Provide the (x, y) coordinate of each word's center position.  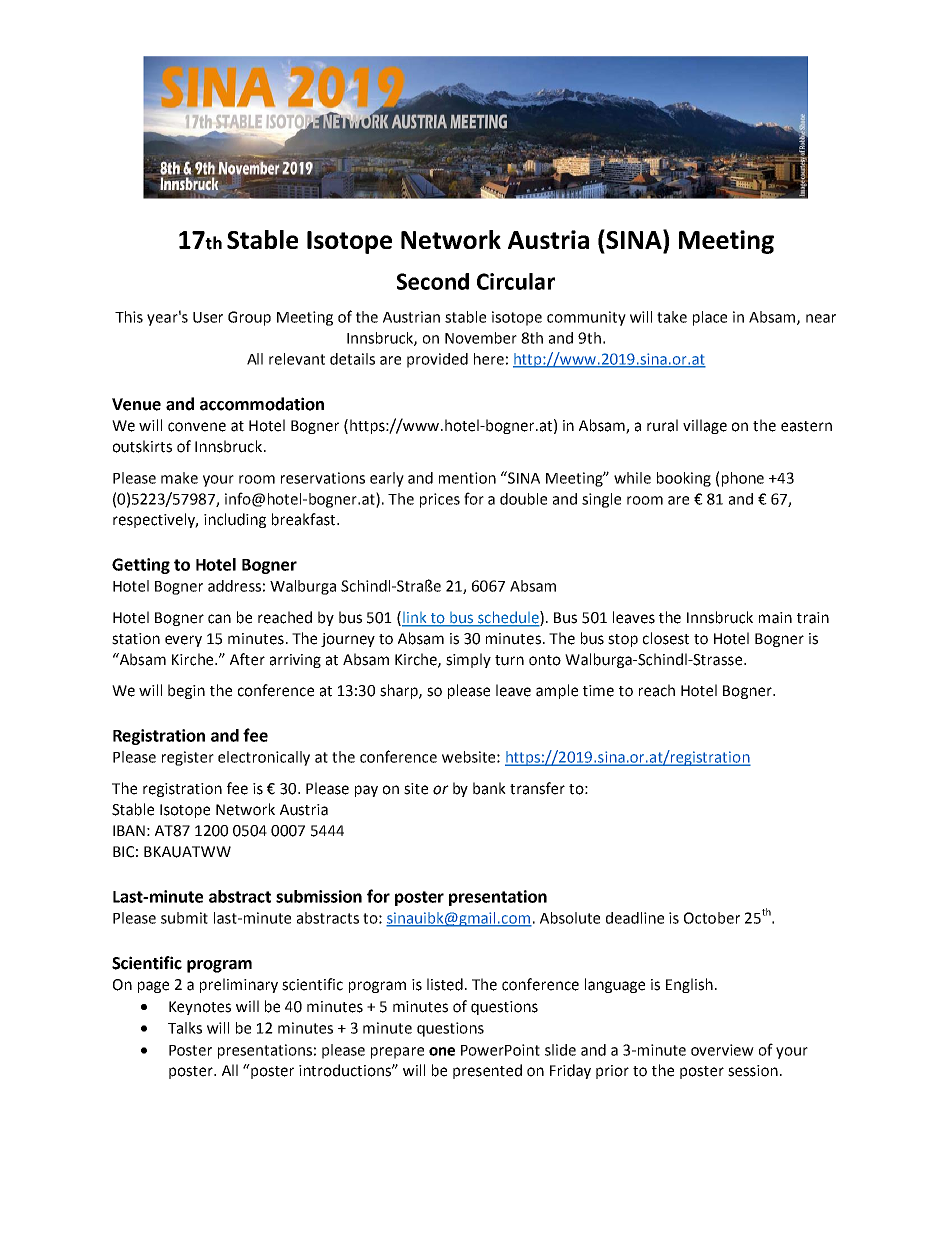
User (208, 317)
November (481, 338)
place (710, 318)
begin (186, 691)
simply (468, 660)
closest (666, 638)
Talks (185, 1028)
